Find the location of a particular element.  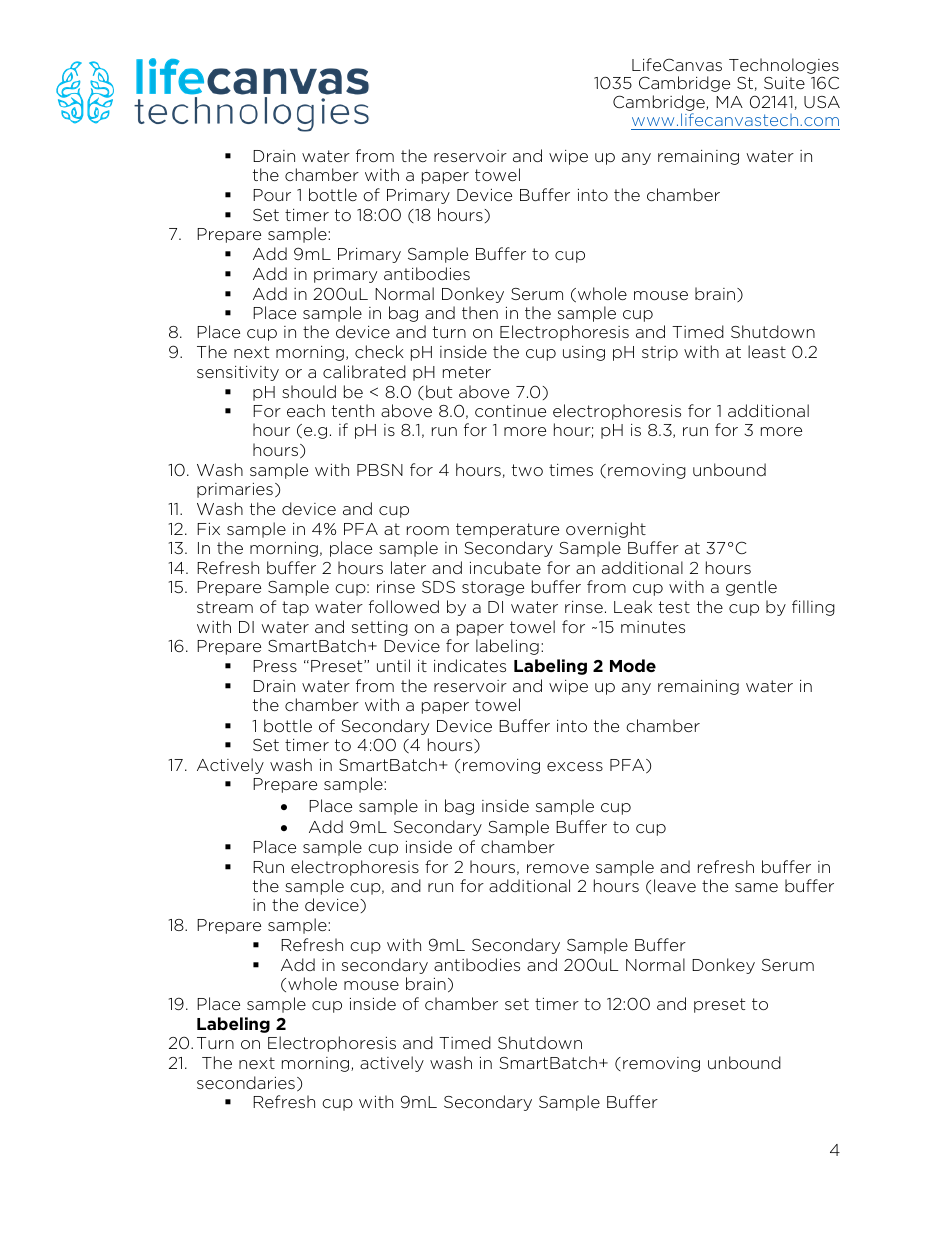

excess is located at coordinates (575, 766).
